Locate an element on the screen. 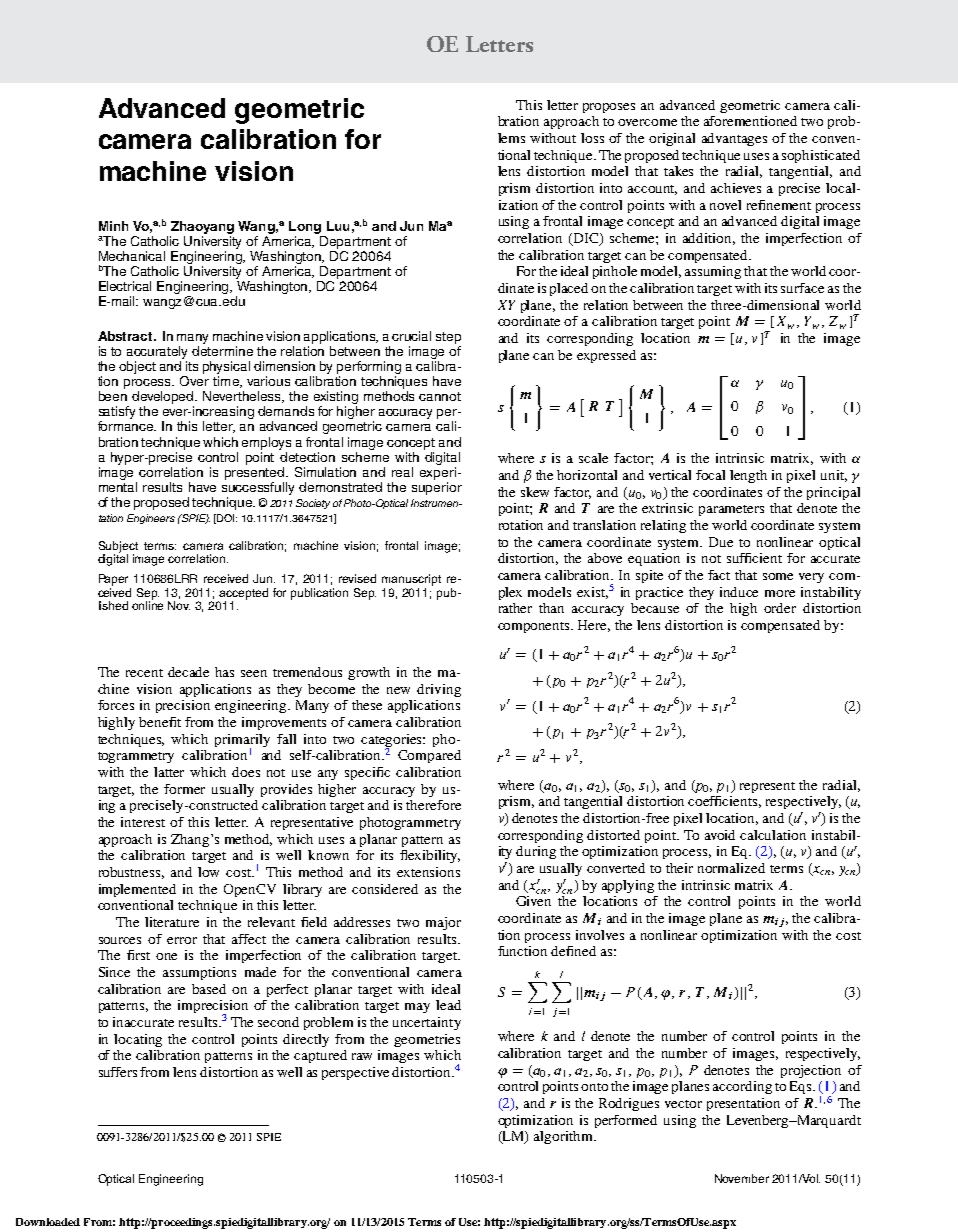 This screenshot has width=958, height=1232. recent is located at coordinates (144, 673).
